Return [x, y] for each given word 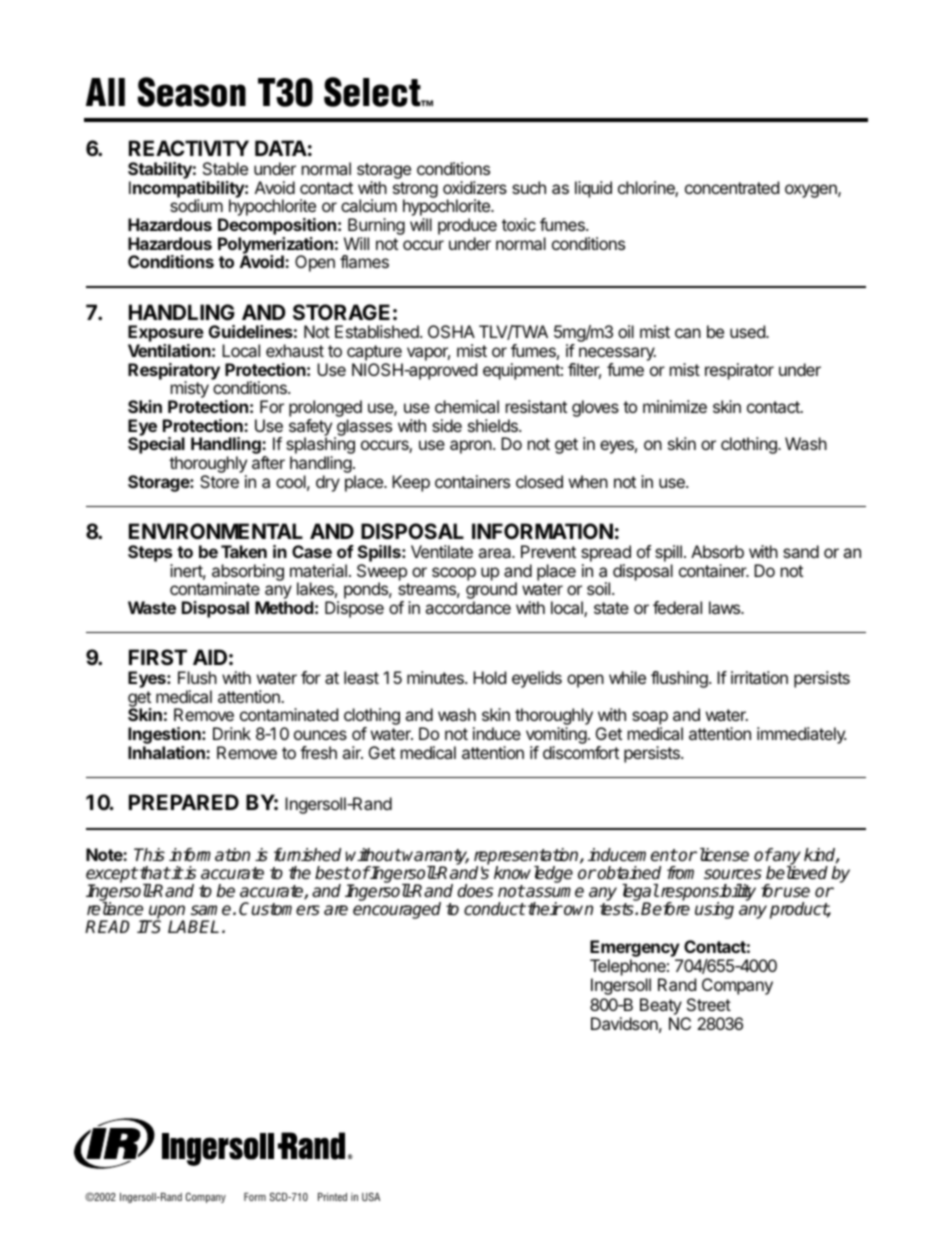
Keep [411, 483]
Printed [332, 1197]
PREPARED [184, 802]
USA [371, 1196]
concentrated [732, 187]
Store [219, 481]
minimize [675, 406]
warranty [435, 858]
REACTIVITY [189, 148]
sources [733, 874]
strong [415, 191]
